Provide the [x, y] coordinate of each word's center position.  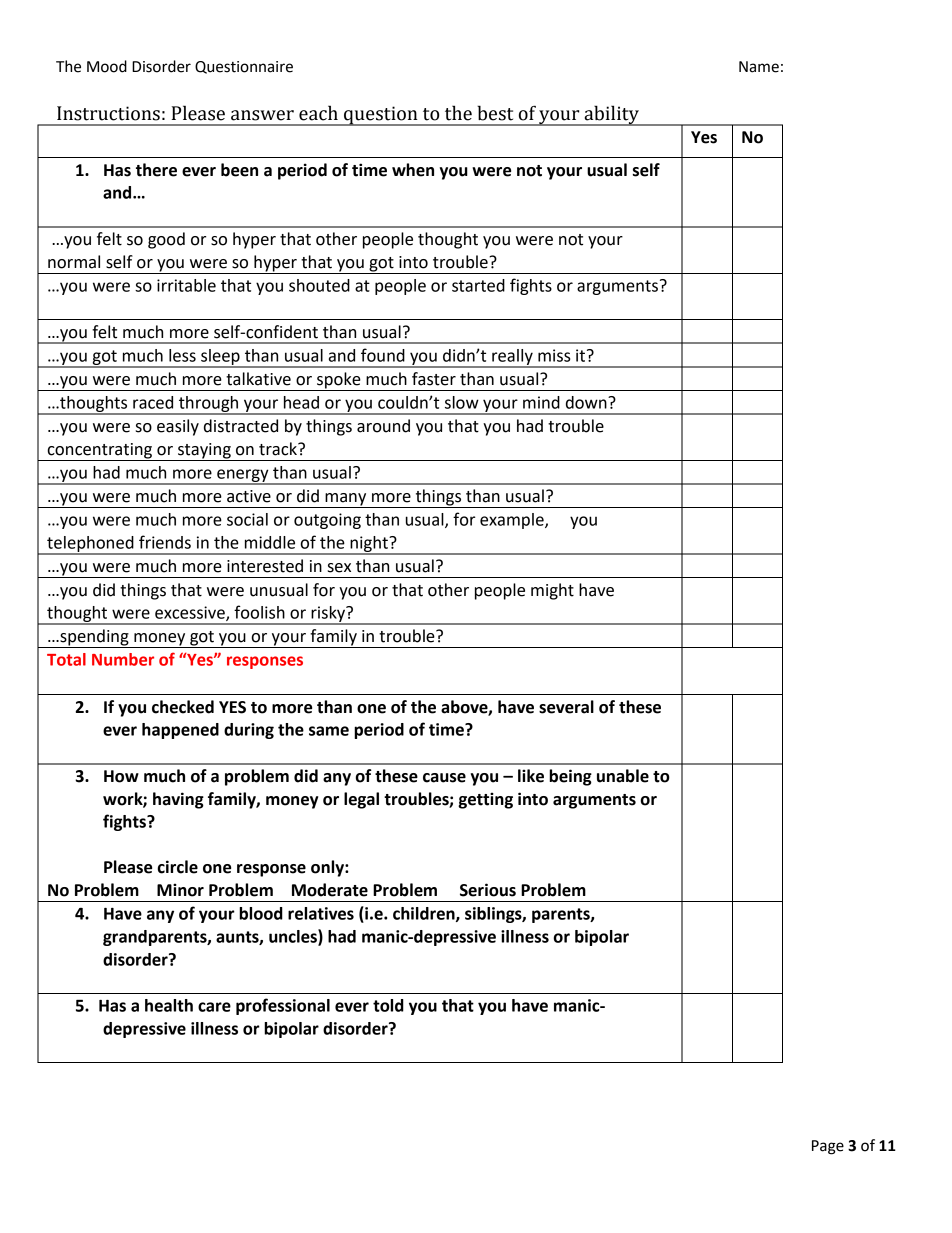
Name [759, 67]
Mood [107, 66]
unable [623, 776]
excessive [191, 613]
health [169, 1005]
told [388, 1005]
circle [178, 867]
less [182, 355]
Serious [488, 890]
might [552, 591]
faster [434, 379]
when [413, 170]
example [513, 521]
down [587, 402]
